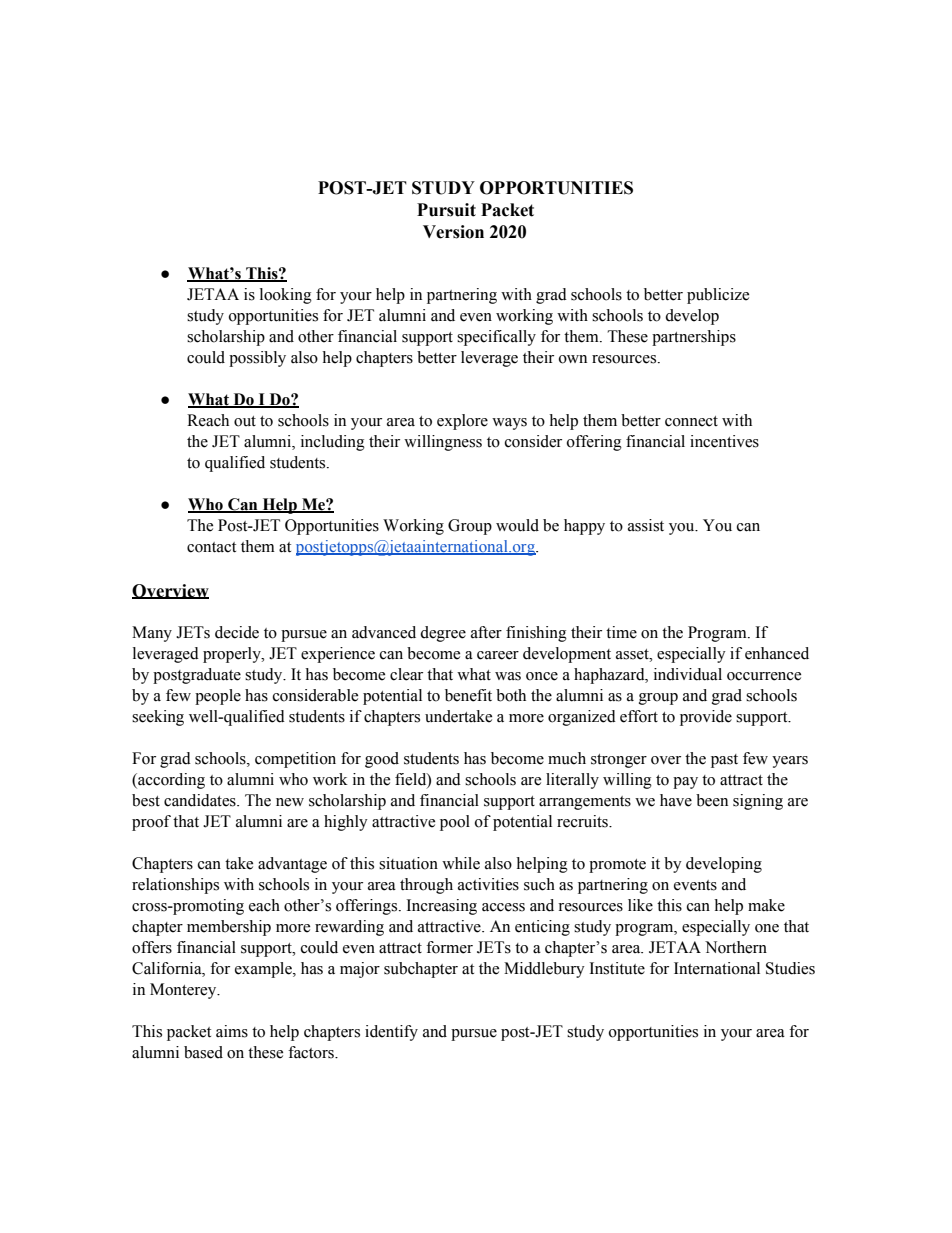  What do you see at coordinates (211, 547) in the screenshot?
I see `contact` at bounding box center [211, 547].
